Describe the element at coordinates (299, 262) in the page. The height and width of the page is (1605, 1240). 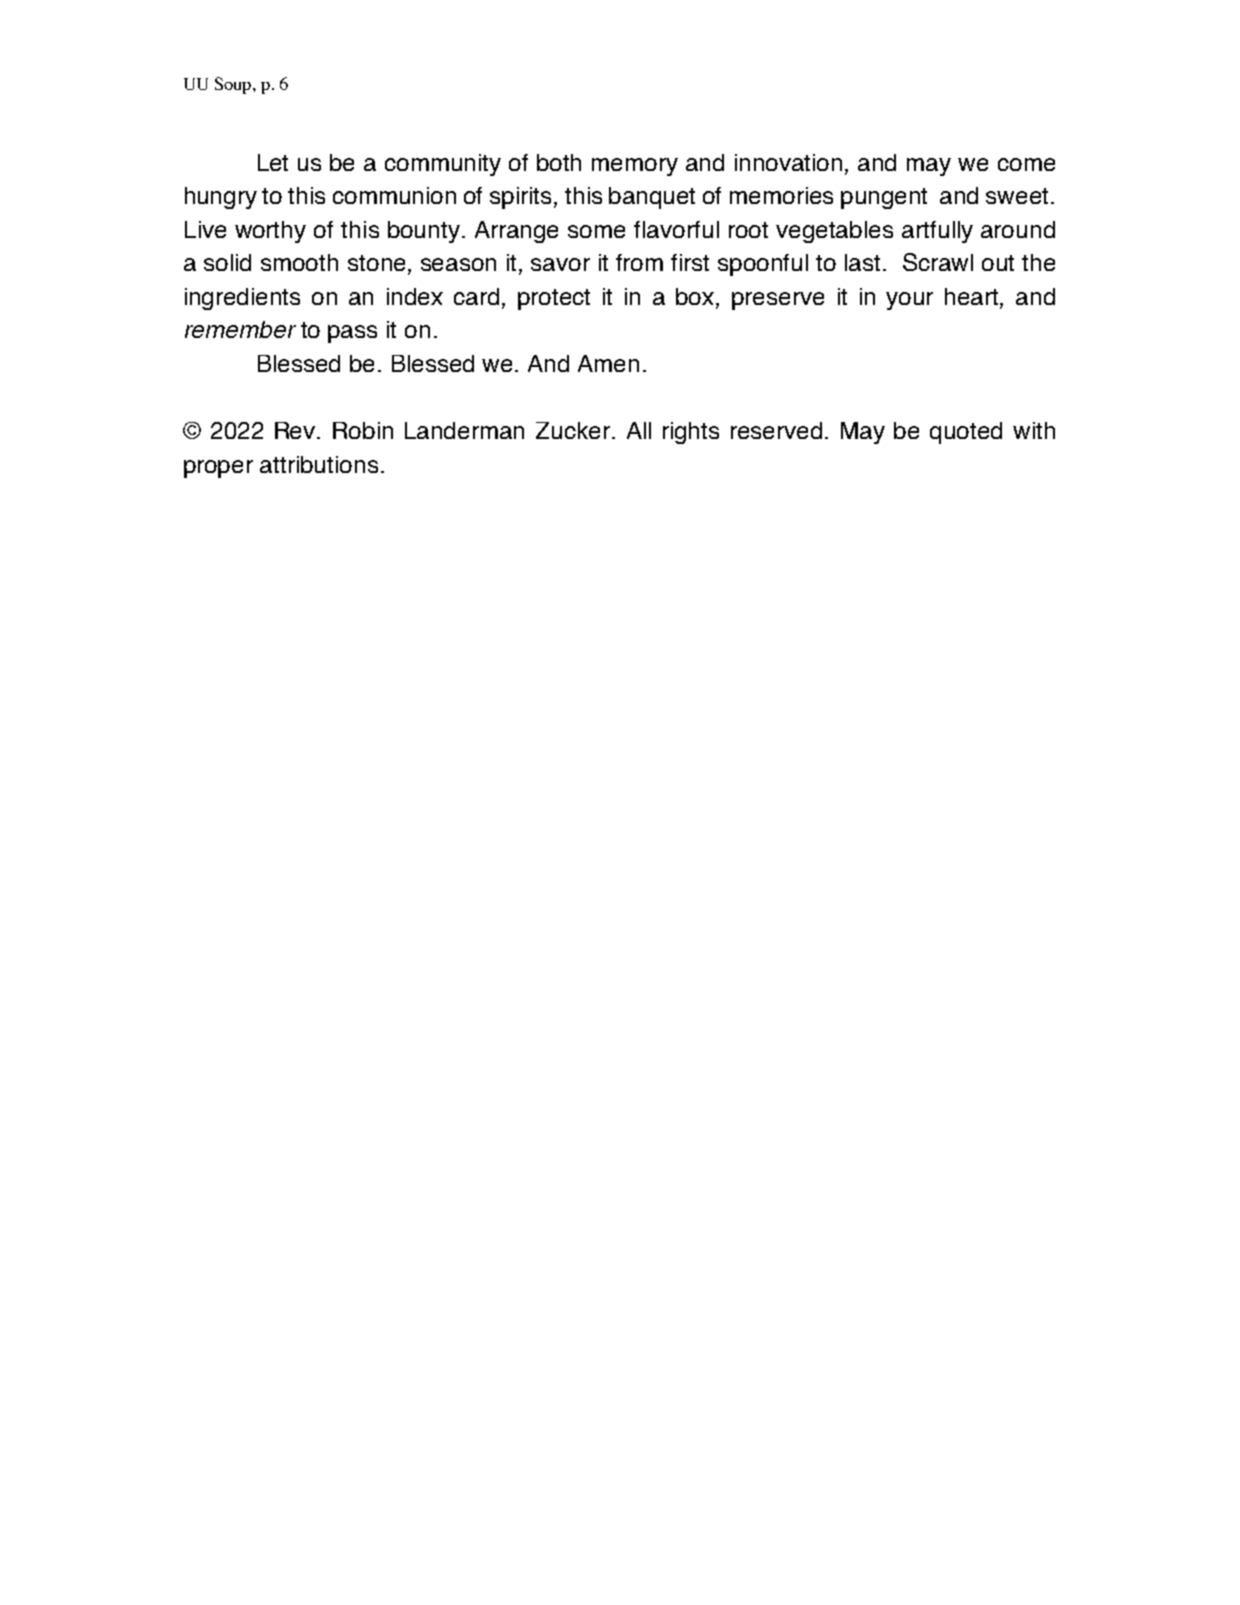
I see `smooth` at that location.
